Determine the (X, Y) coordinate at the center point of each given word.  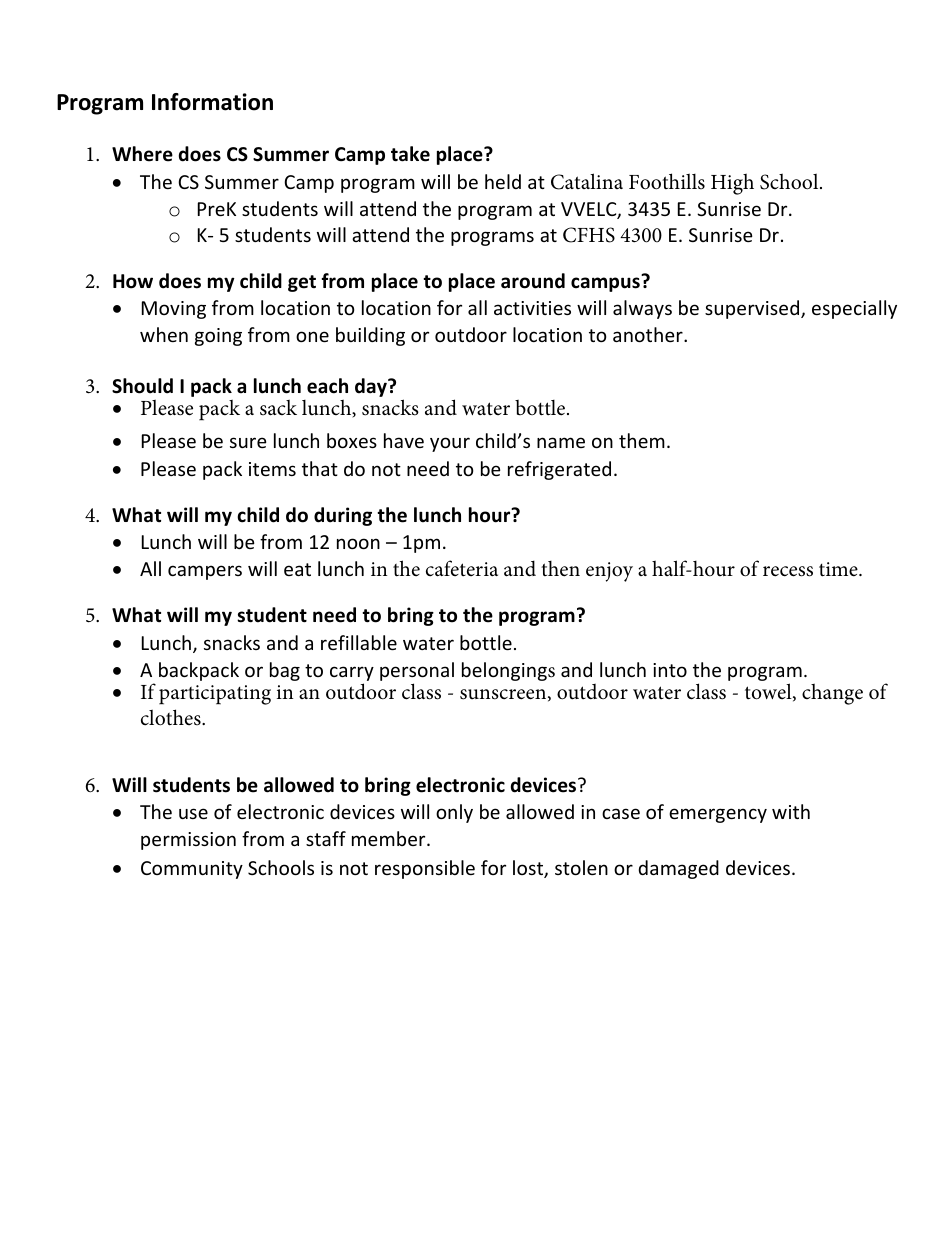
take (410, 154)
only (454, 813)
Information (212, 102)
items (272, 469)
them (642, 440)
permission (188, 841)
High (732, 184)
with (791, 811)
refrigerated (559, 470)
